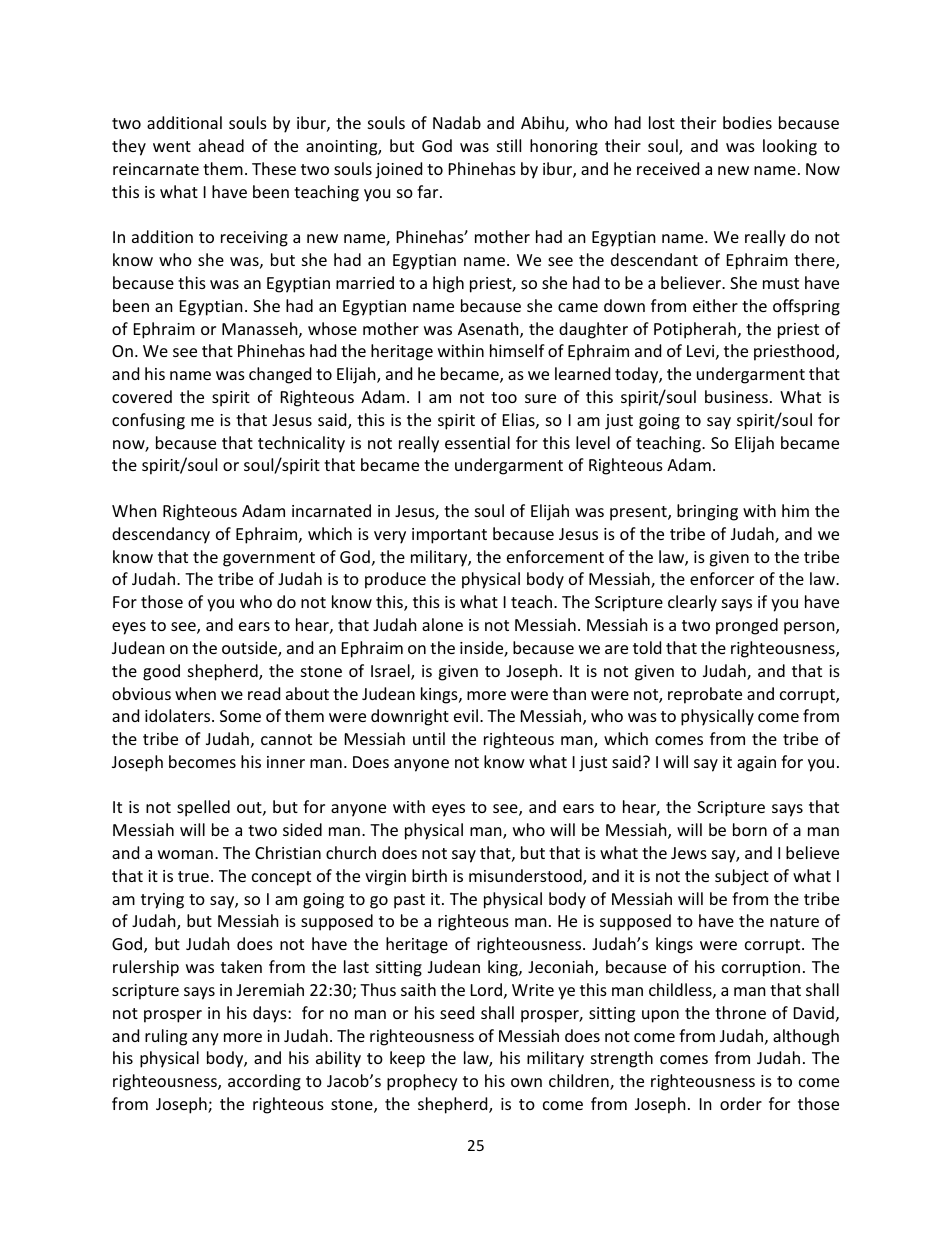 The width and height of the screenshot is (952, 1233). What do you see at coordinates (466, 715) in the screenshot?
I see `evil` at bounding box center [466, 715].
